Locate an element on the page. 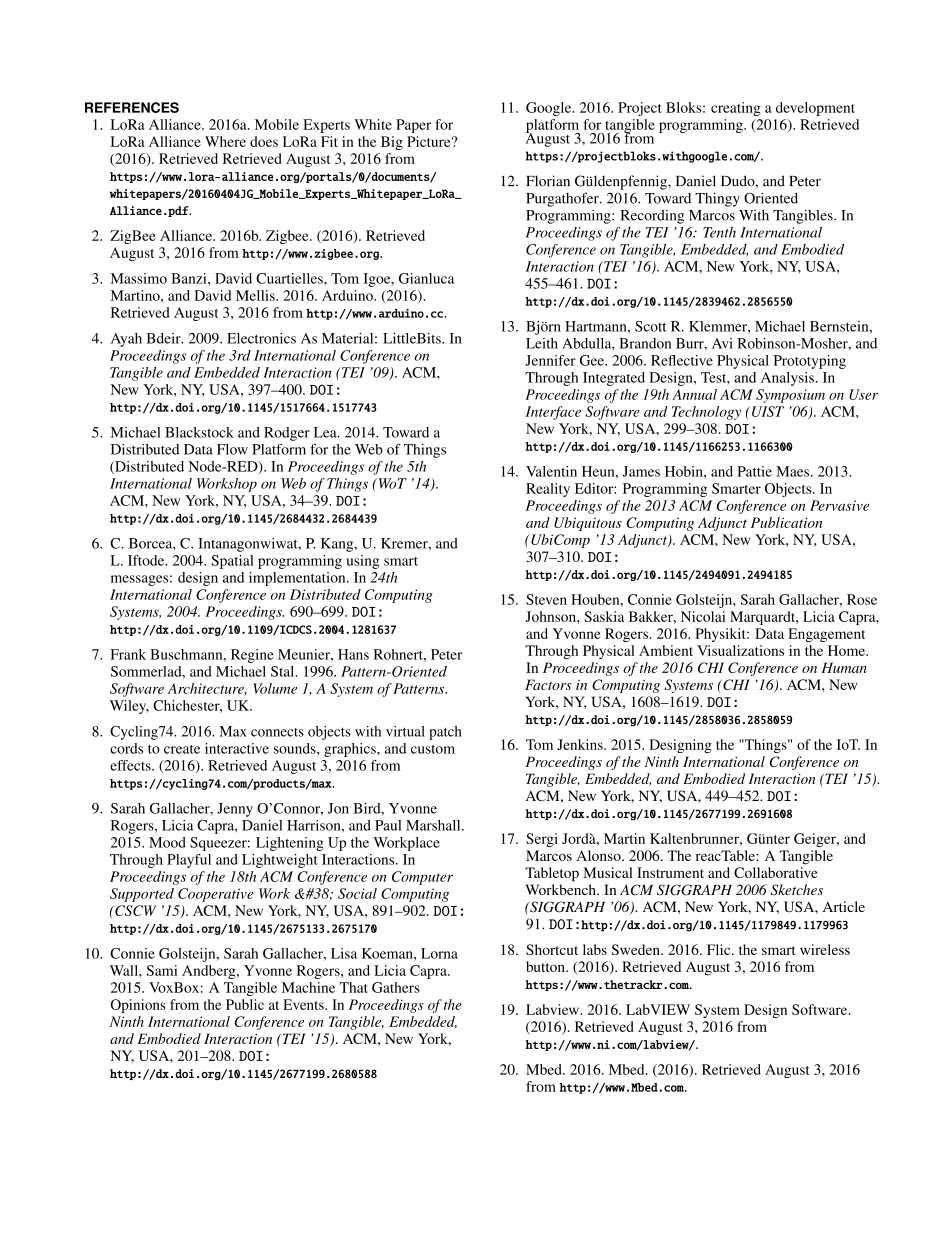  Collaborative is located at coordinates (776, 872).
